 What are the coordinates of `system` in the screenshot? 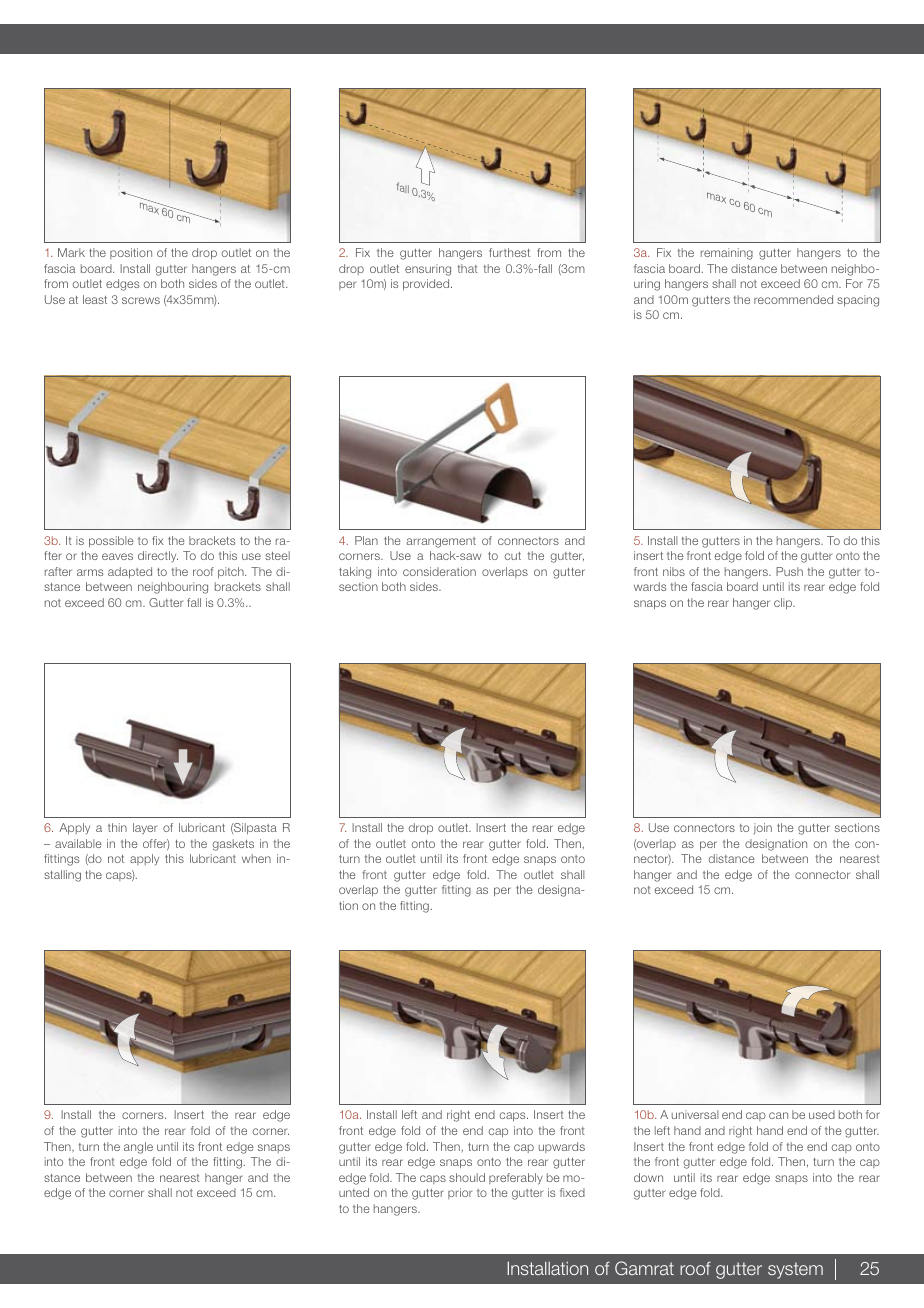 It's located at (795, 1270).
